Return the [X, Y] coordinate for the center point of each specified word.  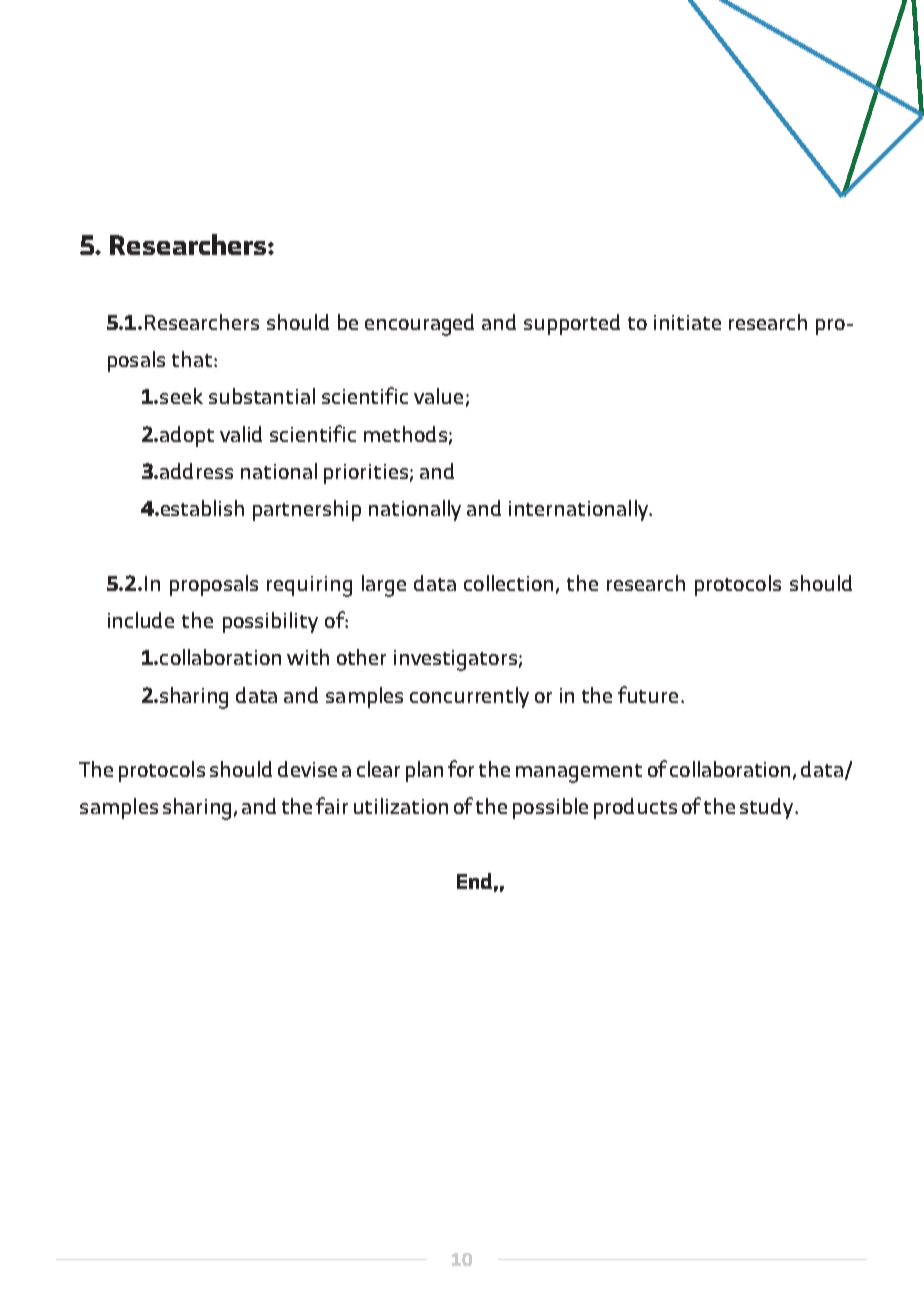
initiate [687, 322]
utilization [401, 806]
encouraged [419, 325]
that [193, 359]
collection [508, 583]
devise [307, 769]
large [384, 586]
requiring [309, 586]
